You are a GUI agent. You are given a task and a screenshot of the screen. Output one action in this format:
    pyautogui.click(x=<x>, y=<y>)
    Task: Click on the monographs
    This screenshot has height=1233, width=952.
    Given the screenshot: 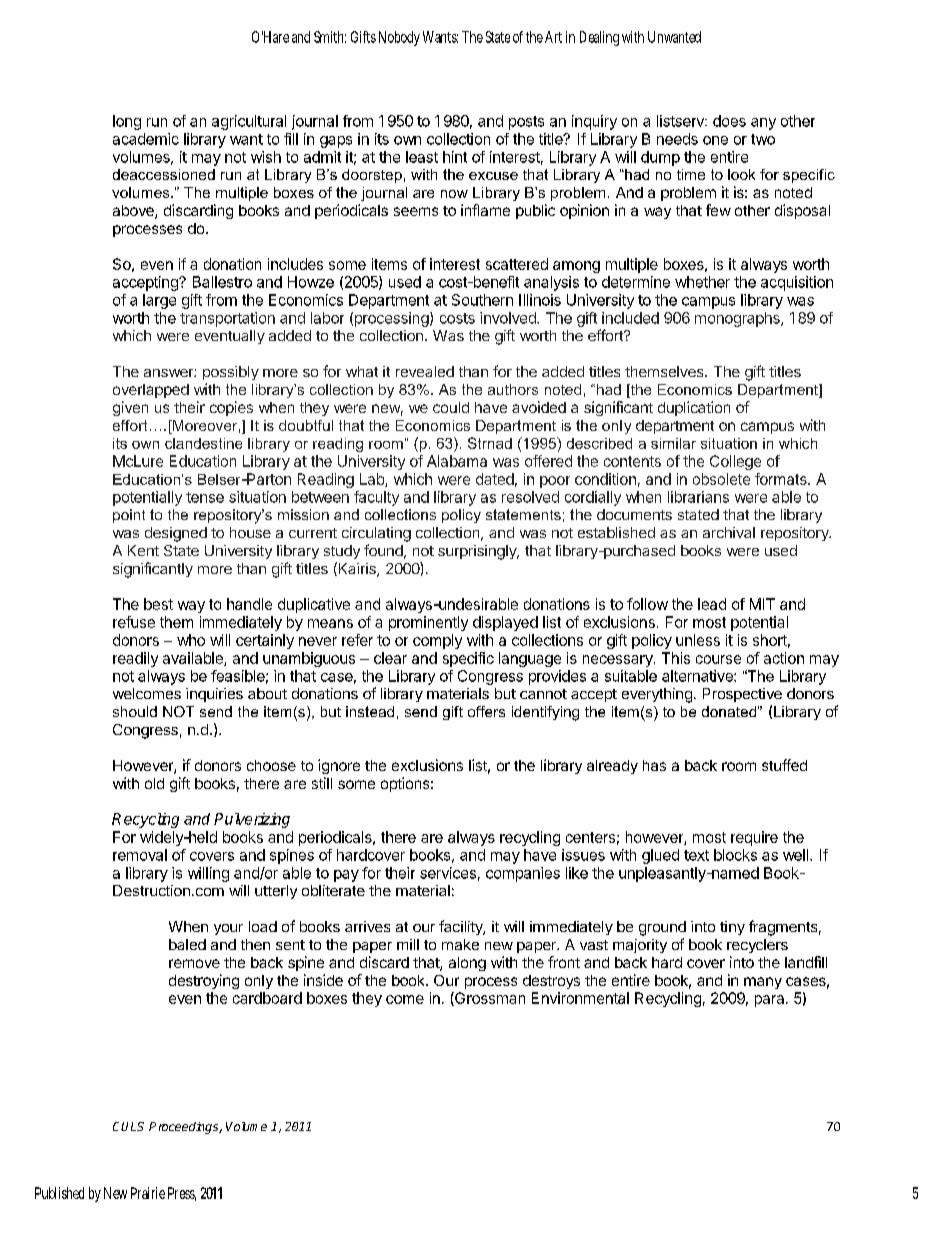 What is the action you would take?
    pyautogui.click(x=738, y=319)
